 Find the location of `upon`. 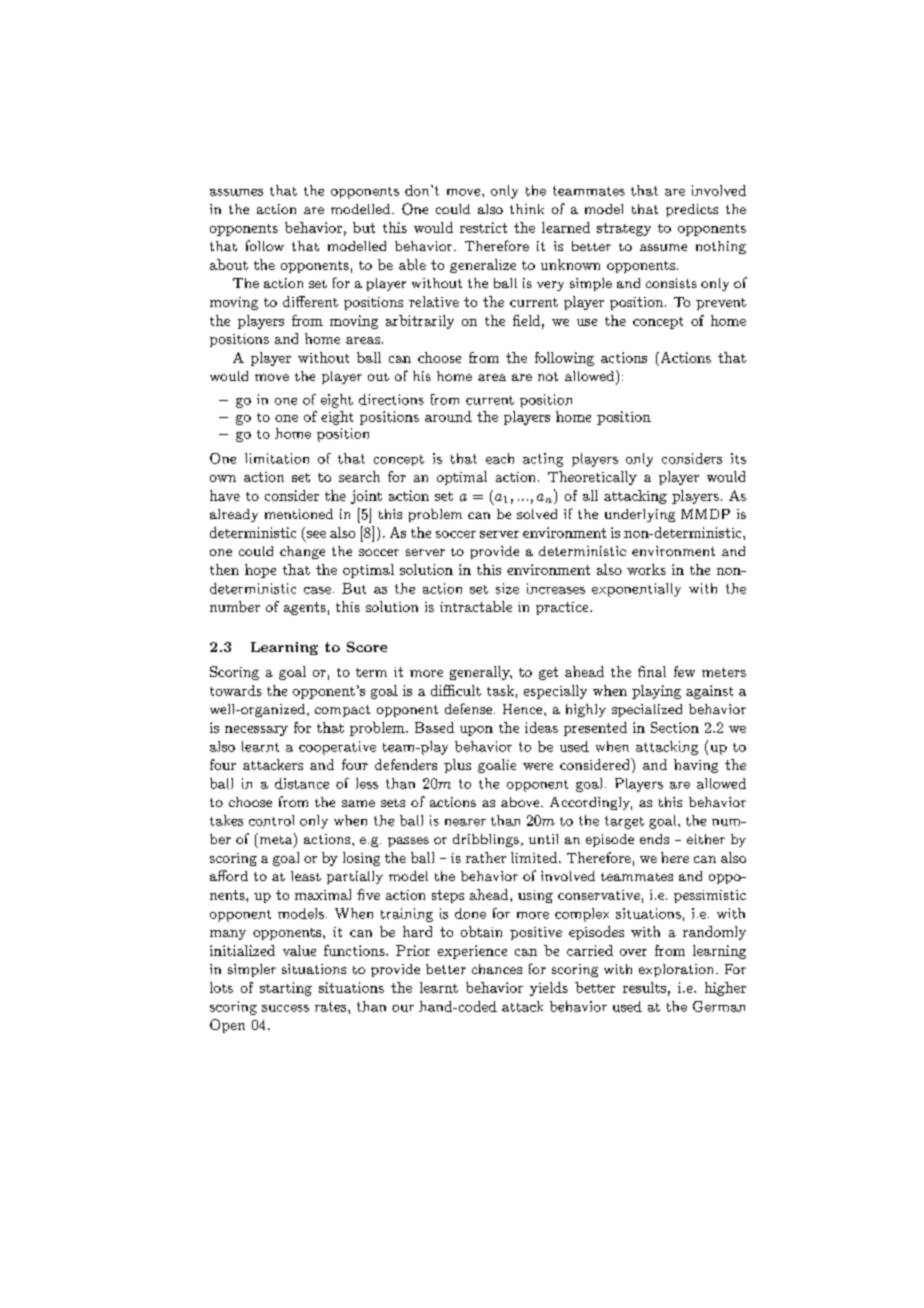

upon is located at coordinates (476, 731).
